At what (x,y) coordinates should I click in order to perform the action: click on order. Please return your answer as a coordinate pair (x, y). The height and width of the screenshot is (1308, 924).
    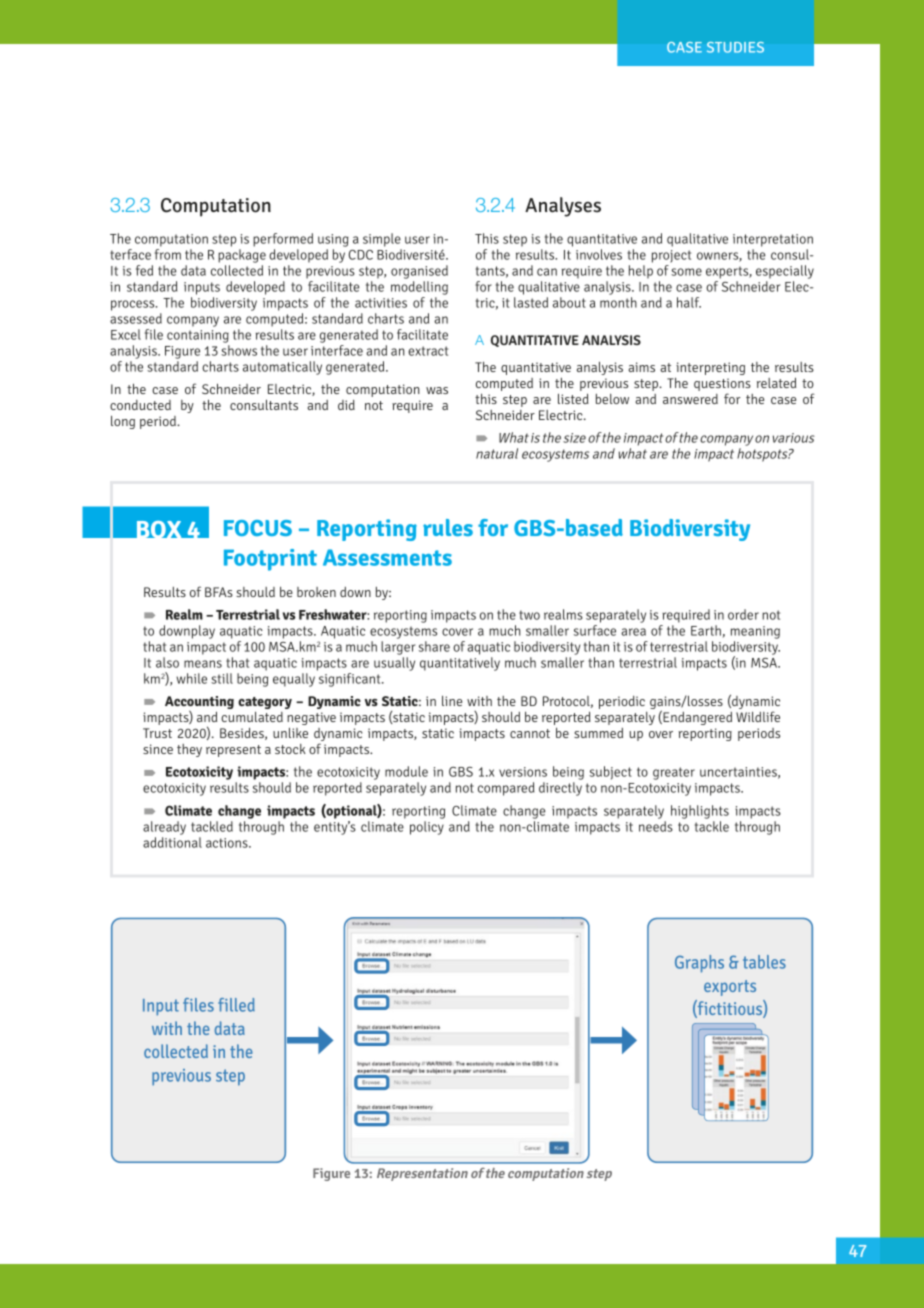
    Looking at the image, I should click on (743, 614).
